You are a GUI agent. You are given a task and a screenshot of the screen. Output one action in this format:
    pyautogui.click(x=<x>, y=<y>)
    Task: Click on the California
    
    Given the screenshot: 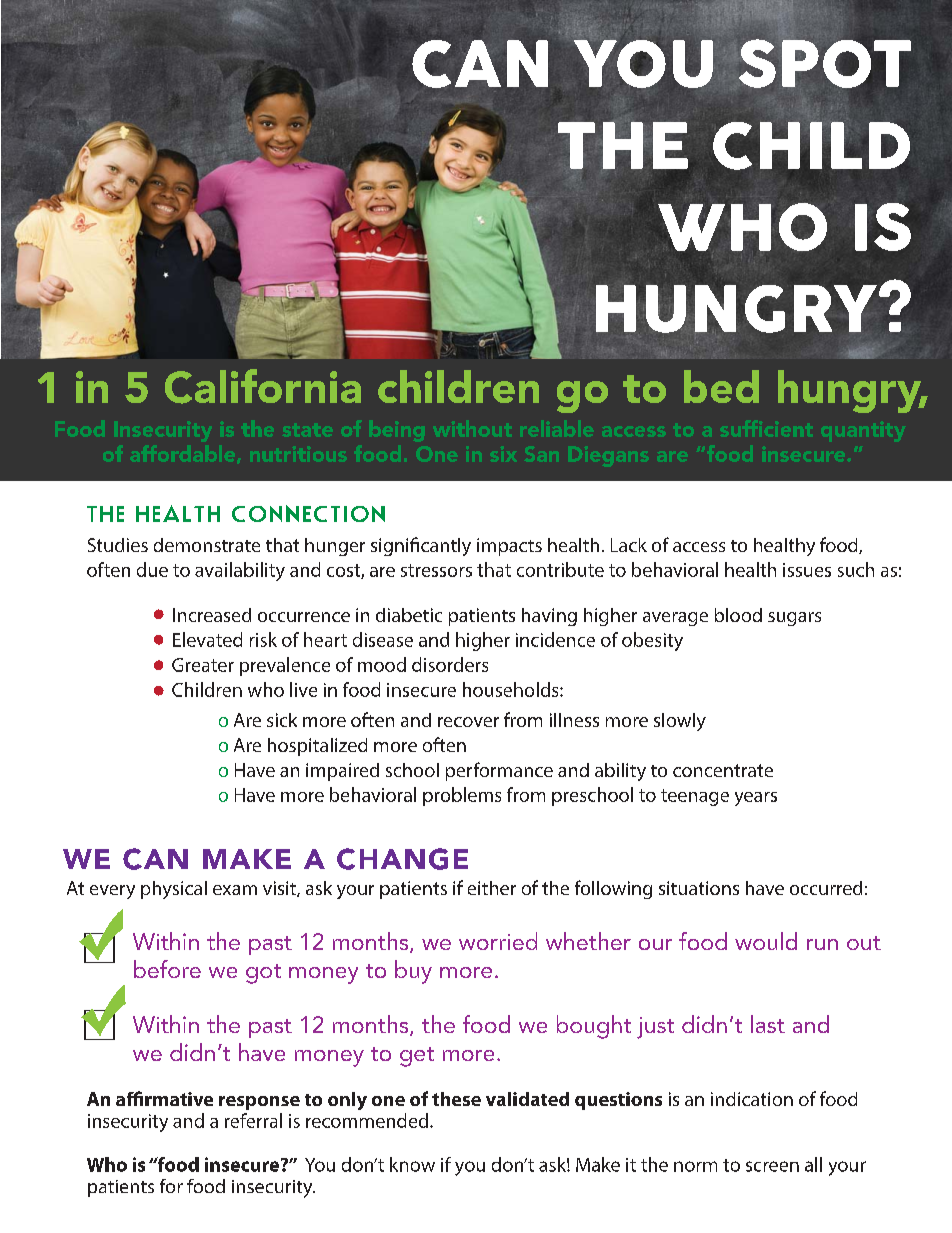 What is the action you would take?
    pyautogui.click(x=263, y=386)
